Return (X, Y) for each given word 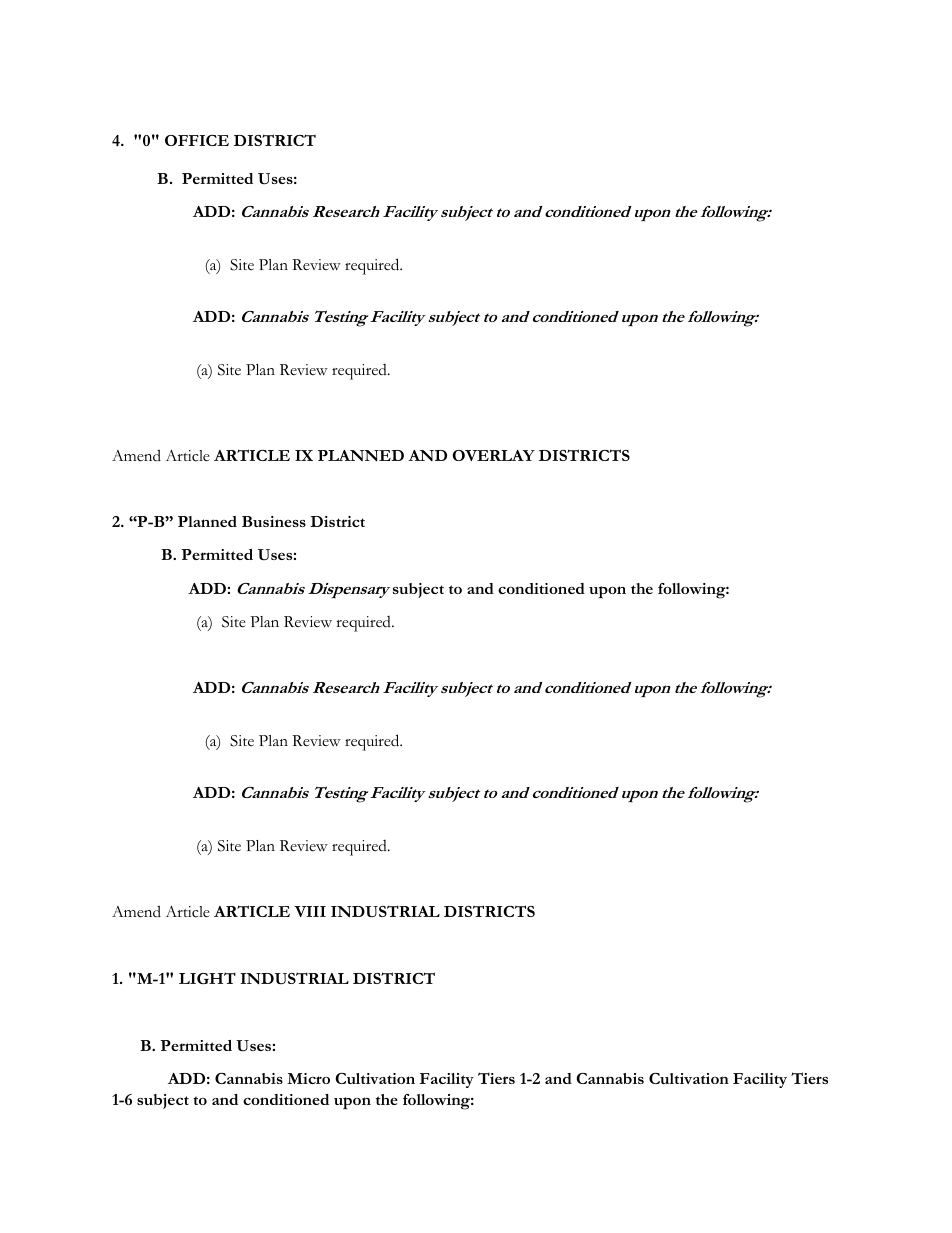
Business (274, 521)
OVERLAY (493, 455)
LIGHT (207, 978)
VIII (310, 911)
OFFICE (197, 140)
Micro (308, 1078)
